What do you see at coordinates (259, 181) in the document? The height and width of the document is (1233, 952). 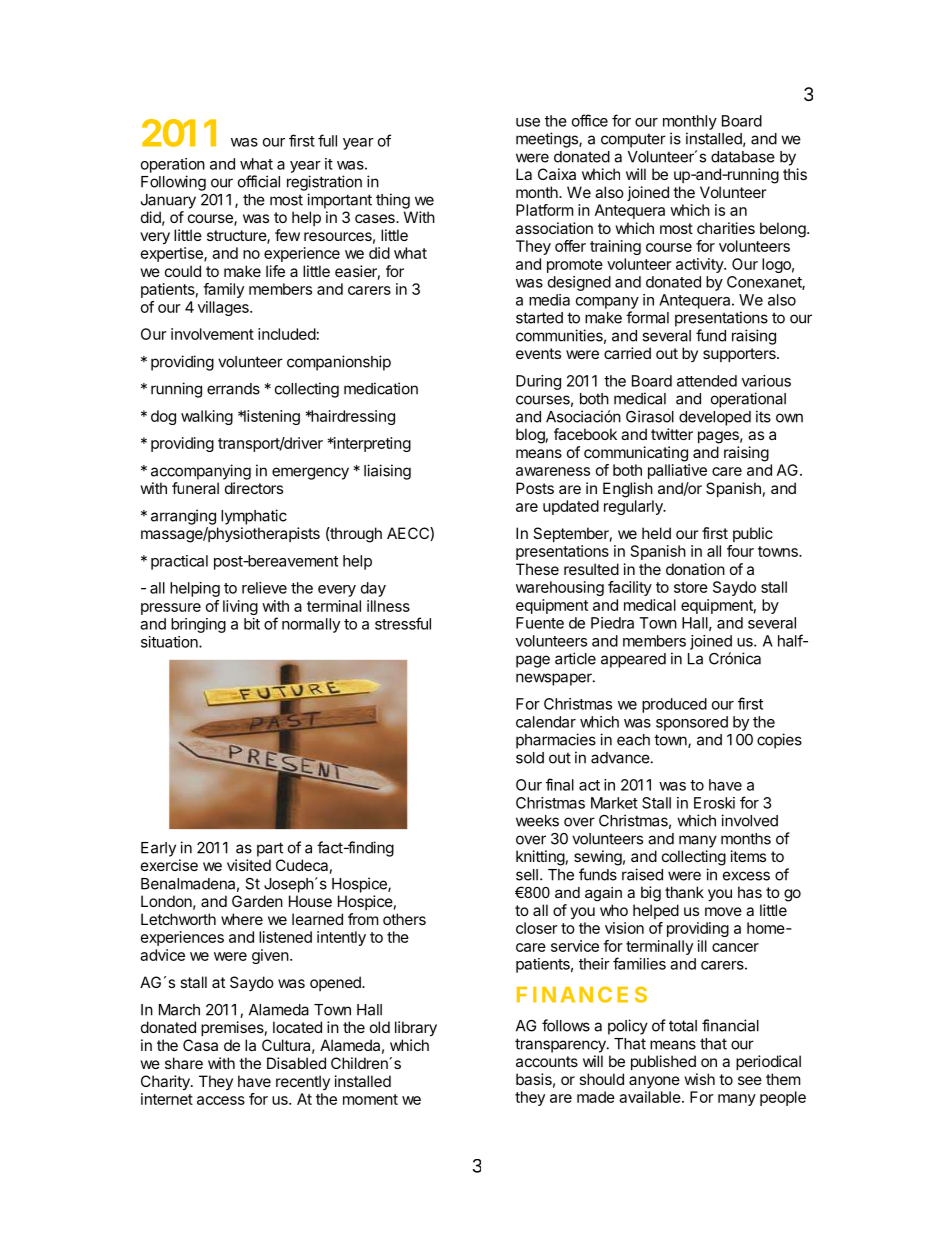 I see `official` at bounding box center [259, 181].
